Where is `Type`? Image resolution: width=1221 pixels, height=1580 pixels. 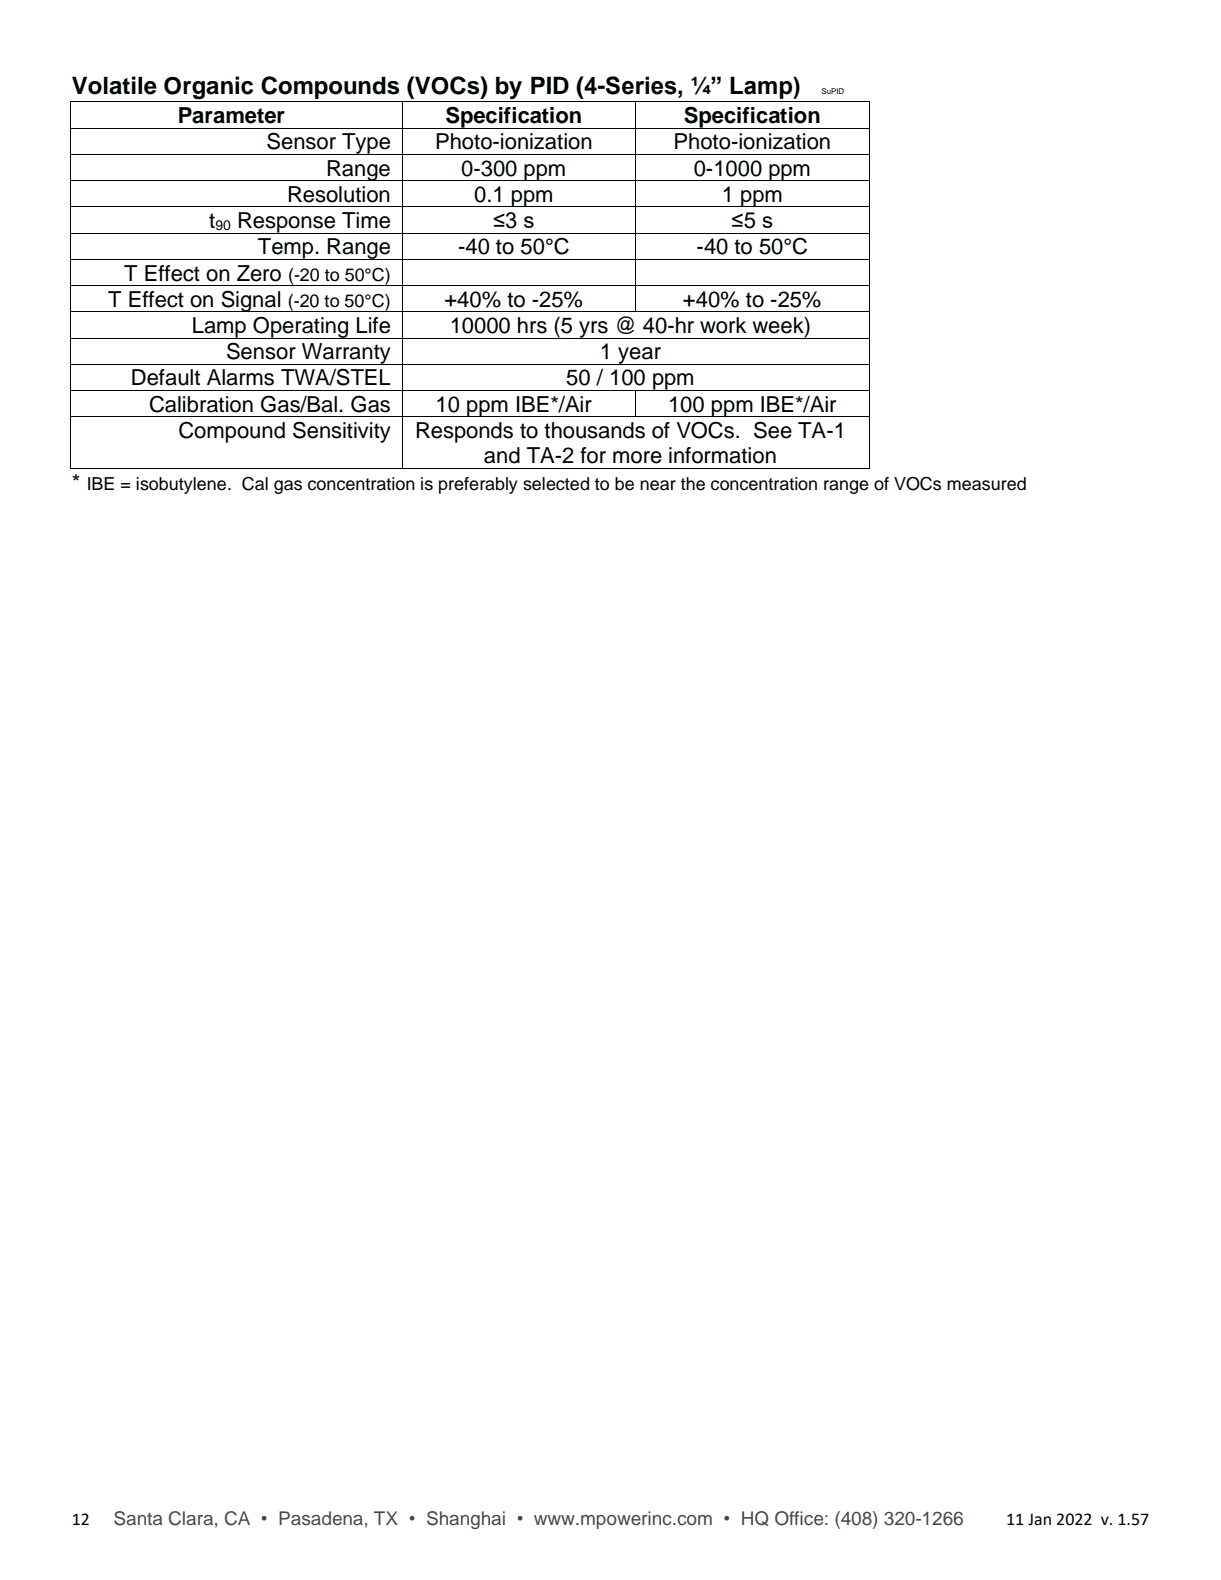
Type is located at coordinates (366, 144).
